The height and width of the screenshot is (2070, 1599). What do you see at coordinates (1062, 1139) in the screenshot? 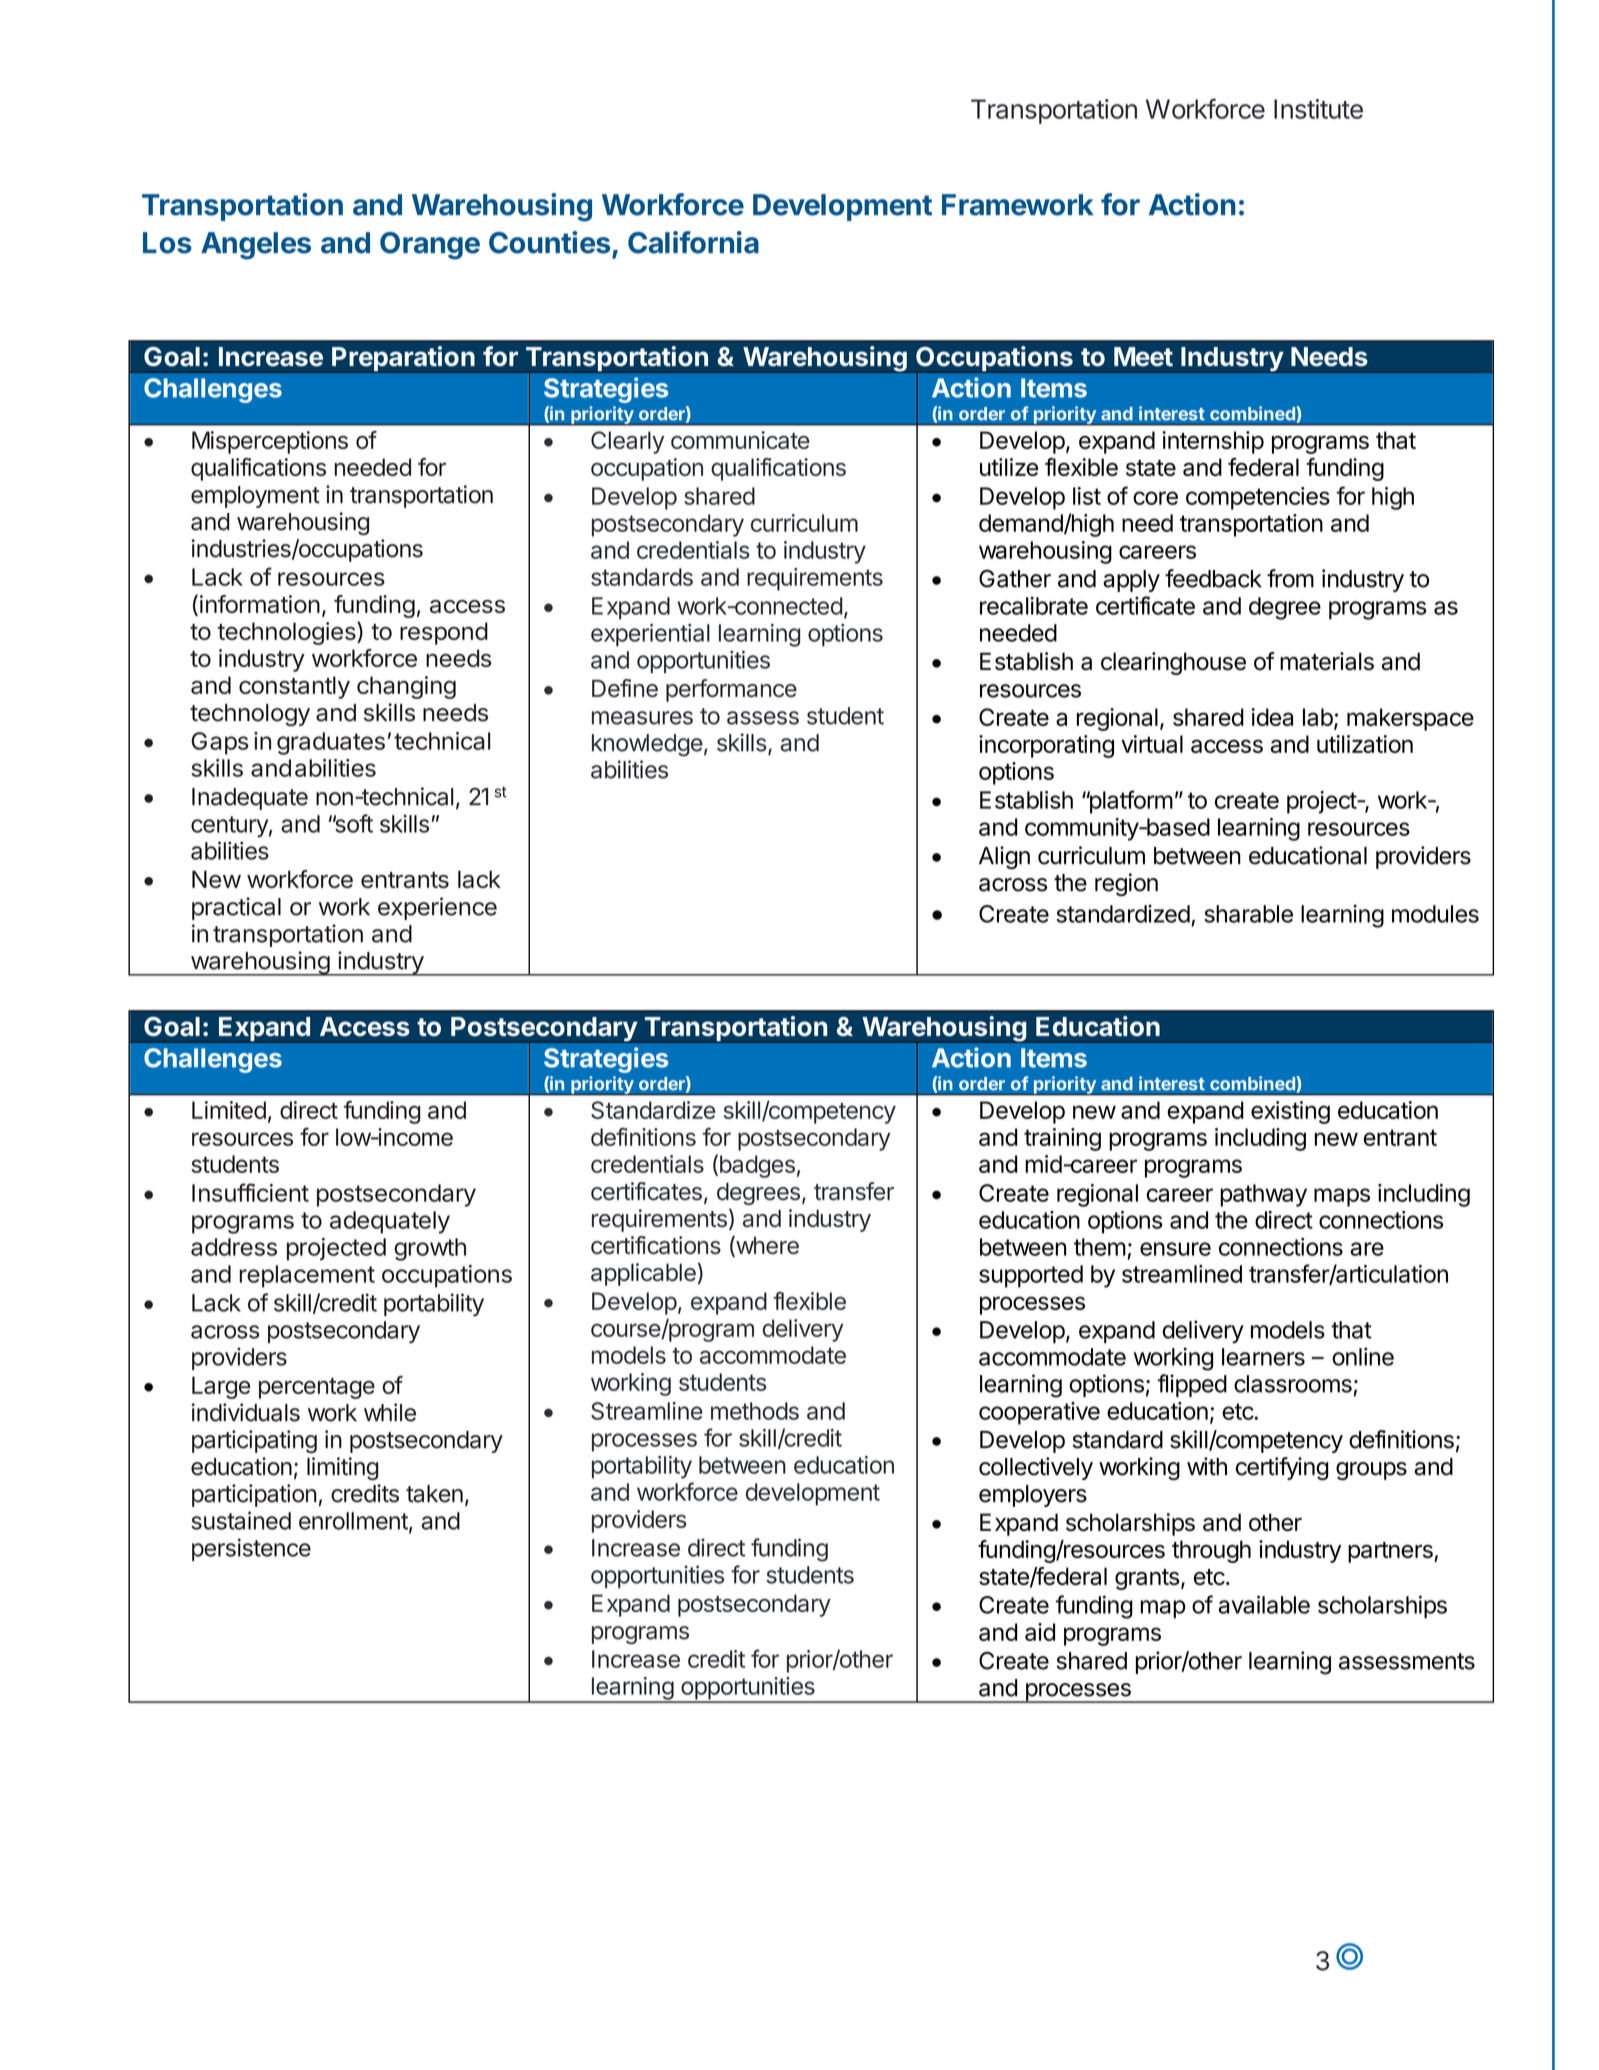
I see `training` at bounding box center [1062, 1139].
